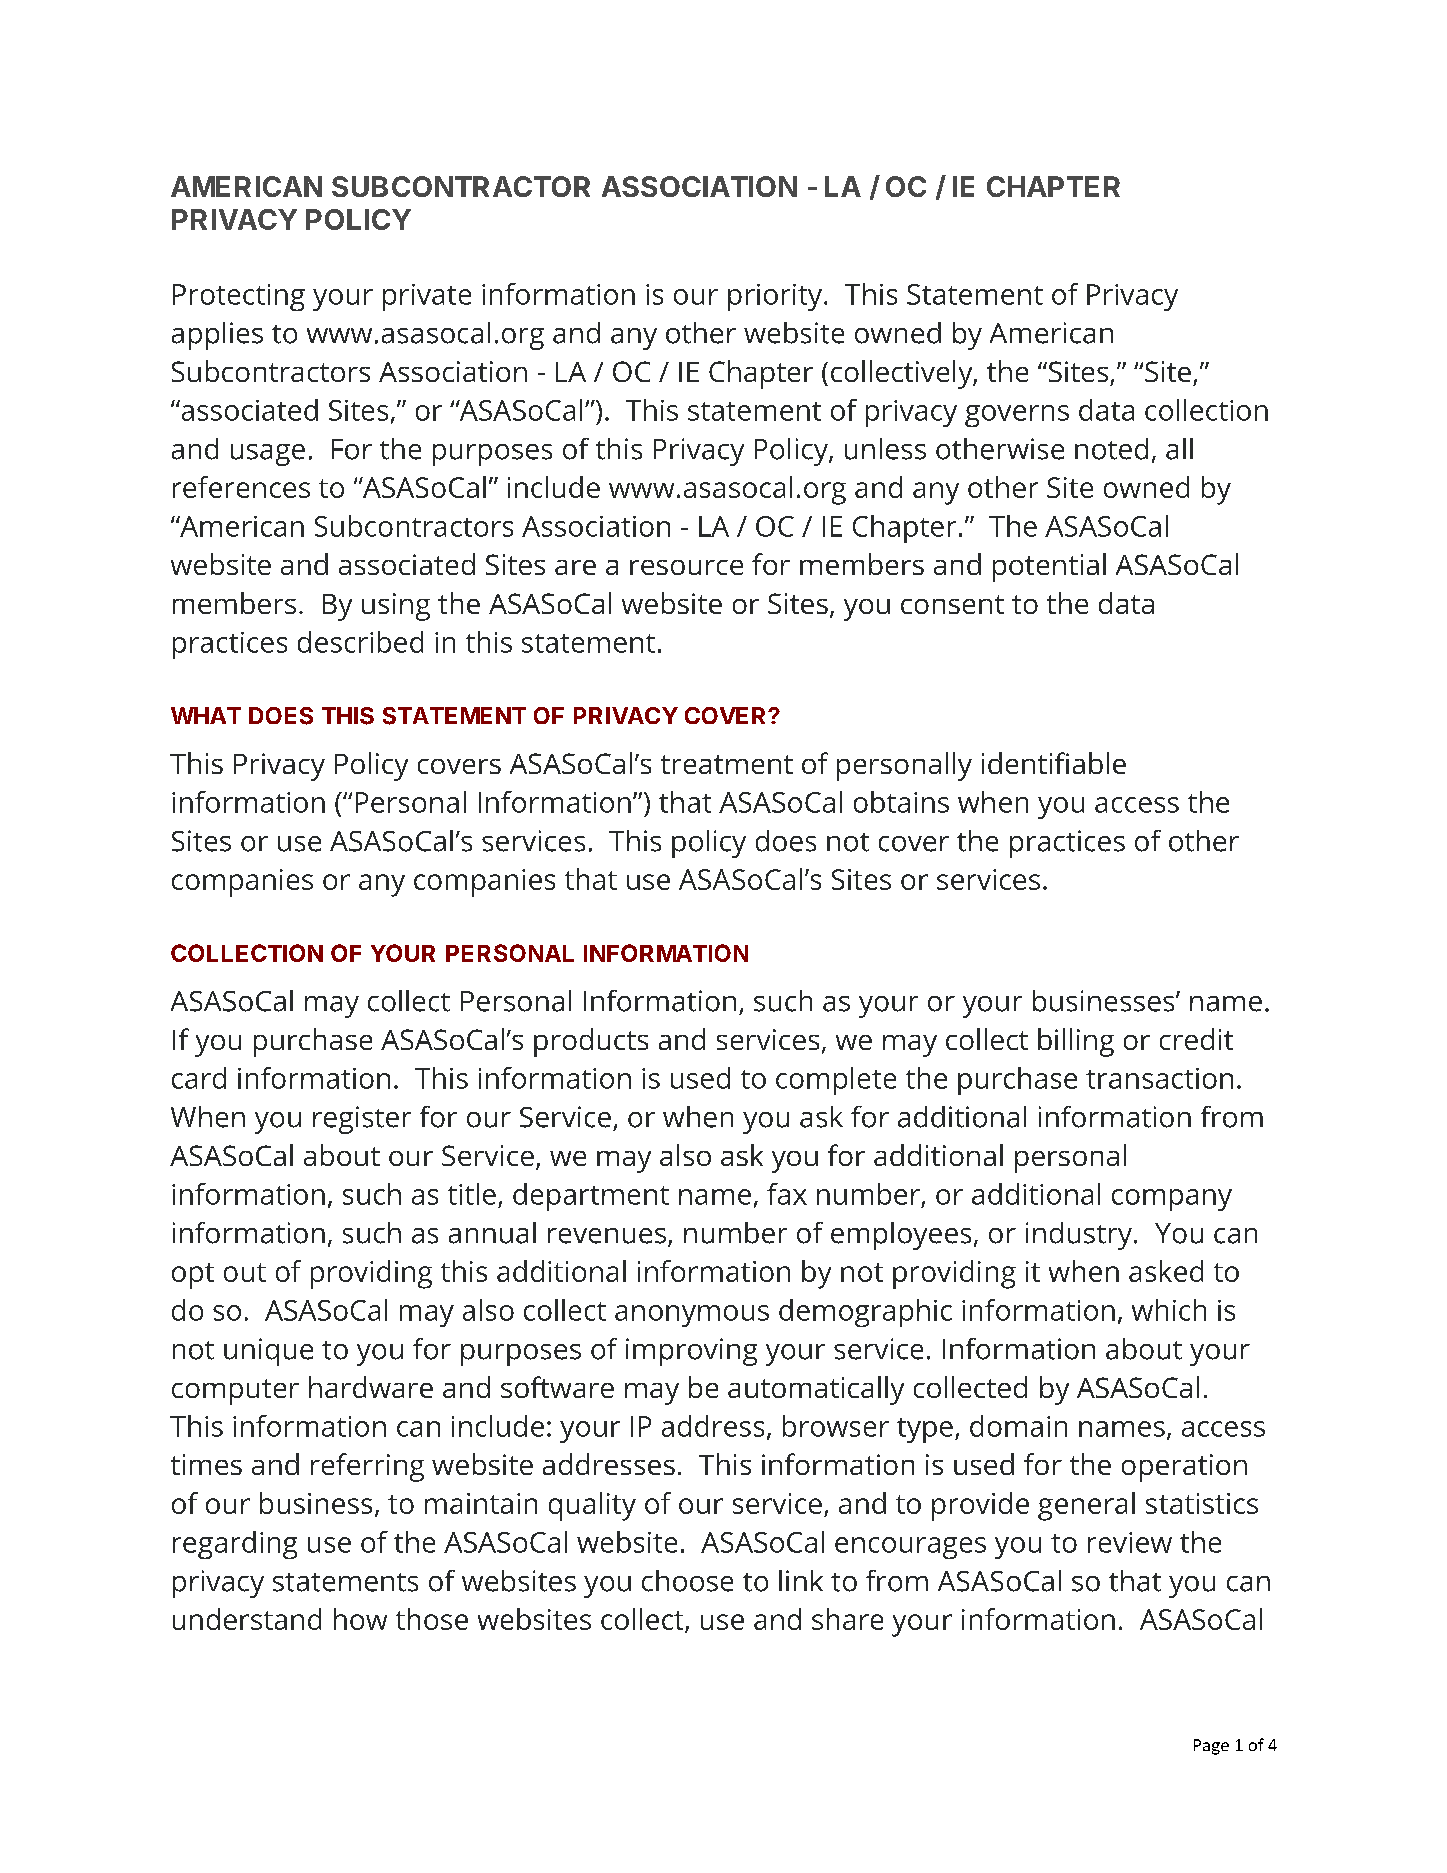 The image size is (1447, 1873). What do you see at coordinates (199, 1078) in the screenshot?
I see `card` at bounding box center [199, 1078].
